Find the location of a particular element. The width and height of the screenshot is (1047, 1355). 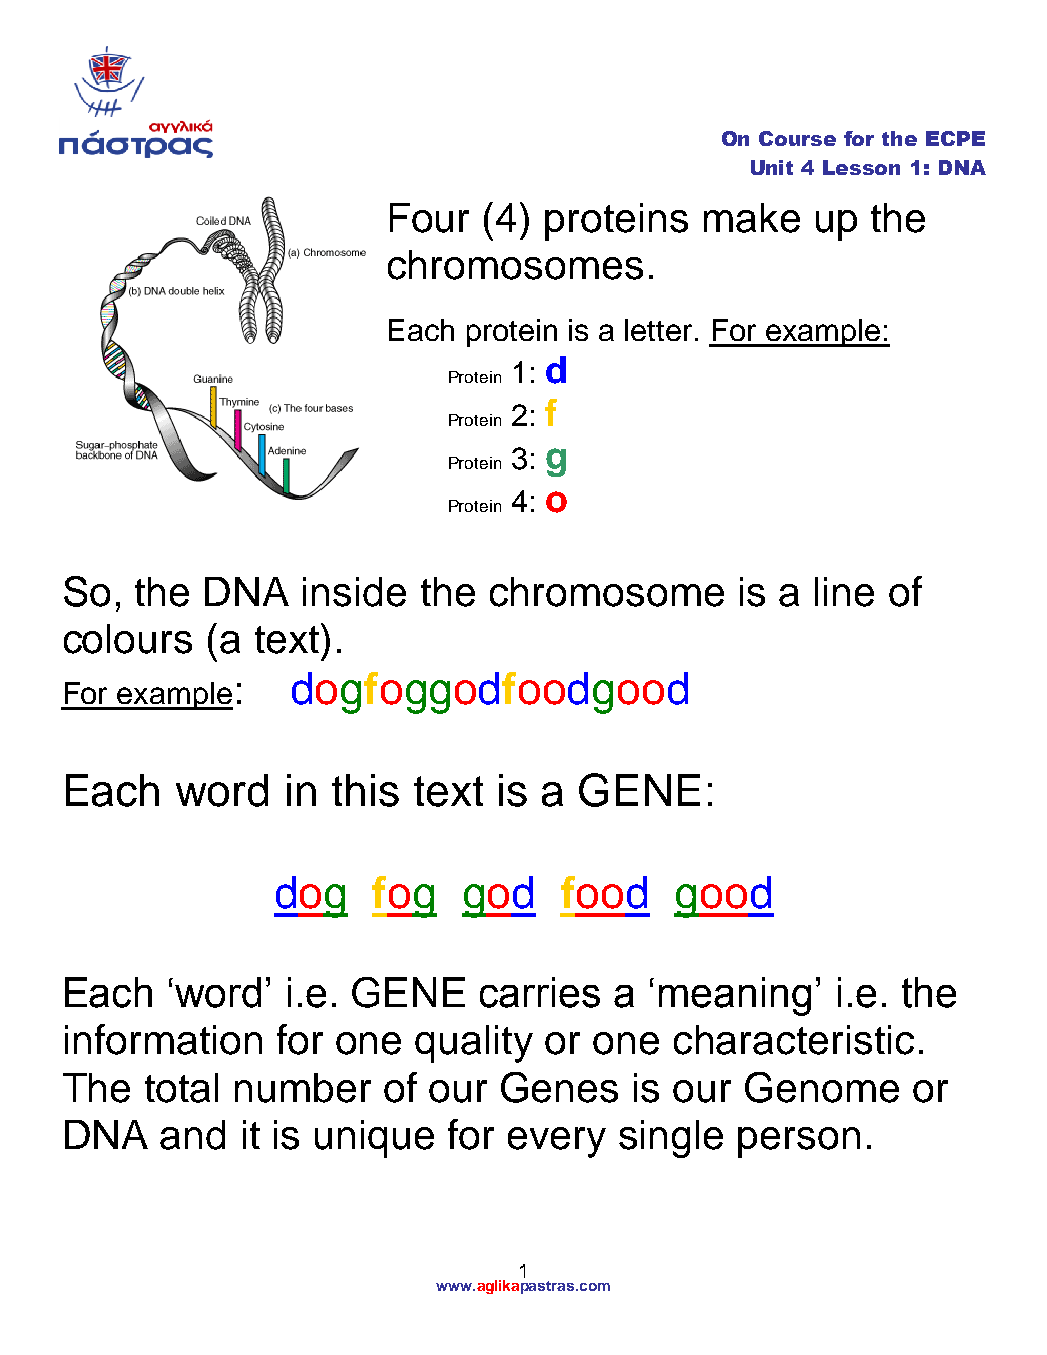

Four is located at coordinates (429, 218).
